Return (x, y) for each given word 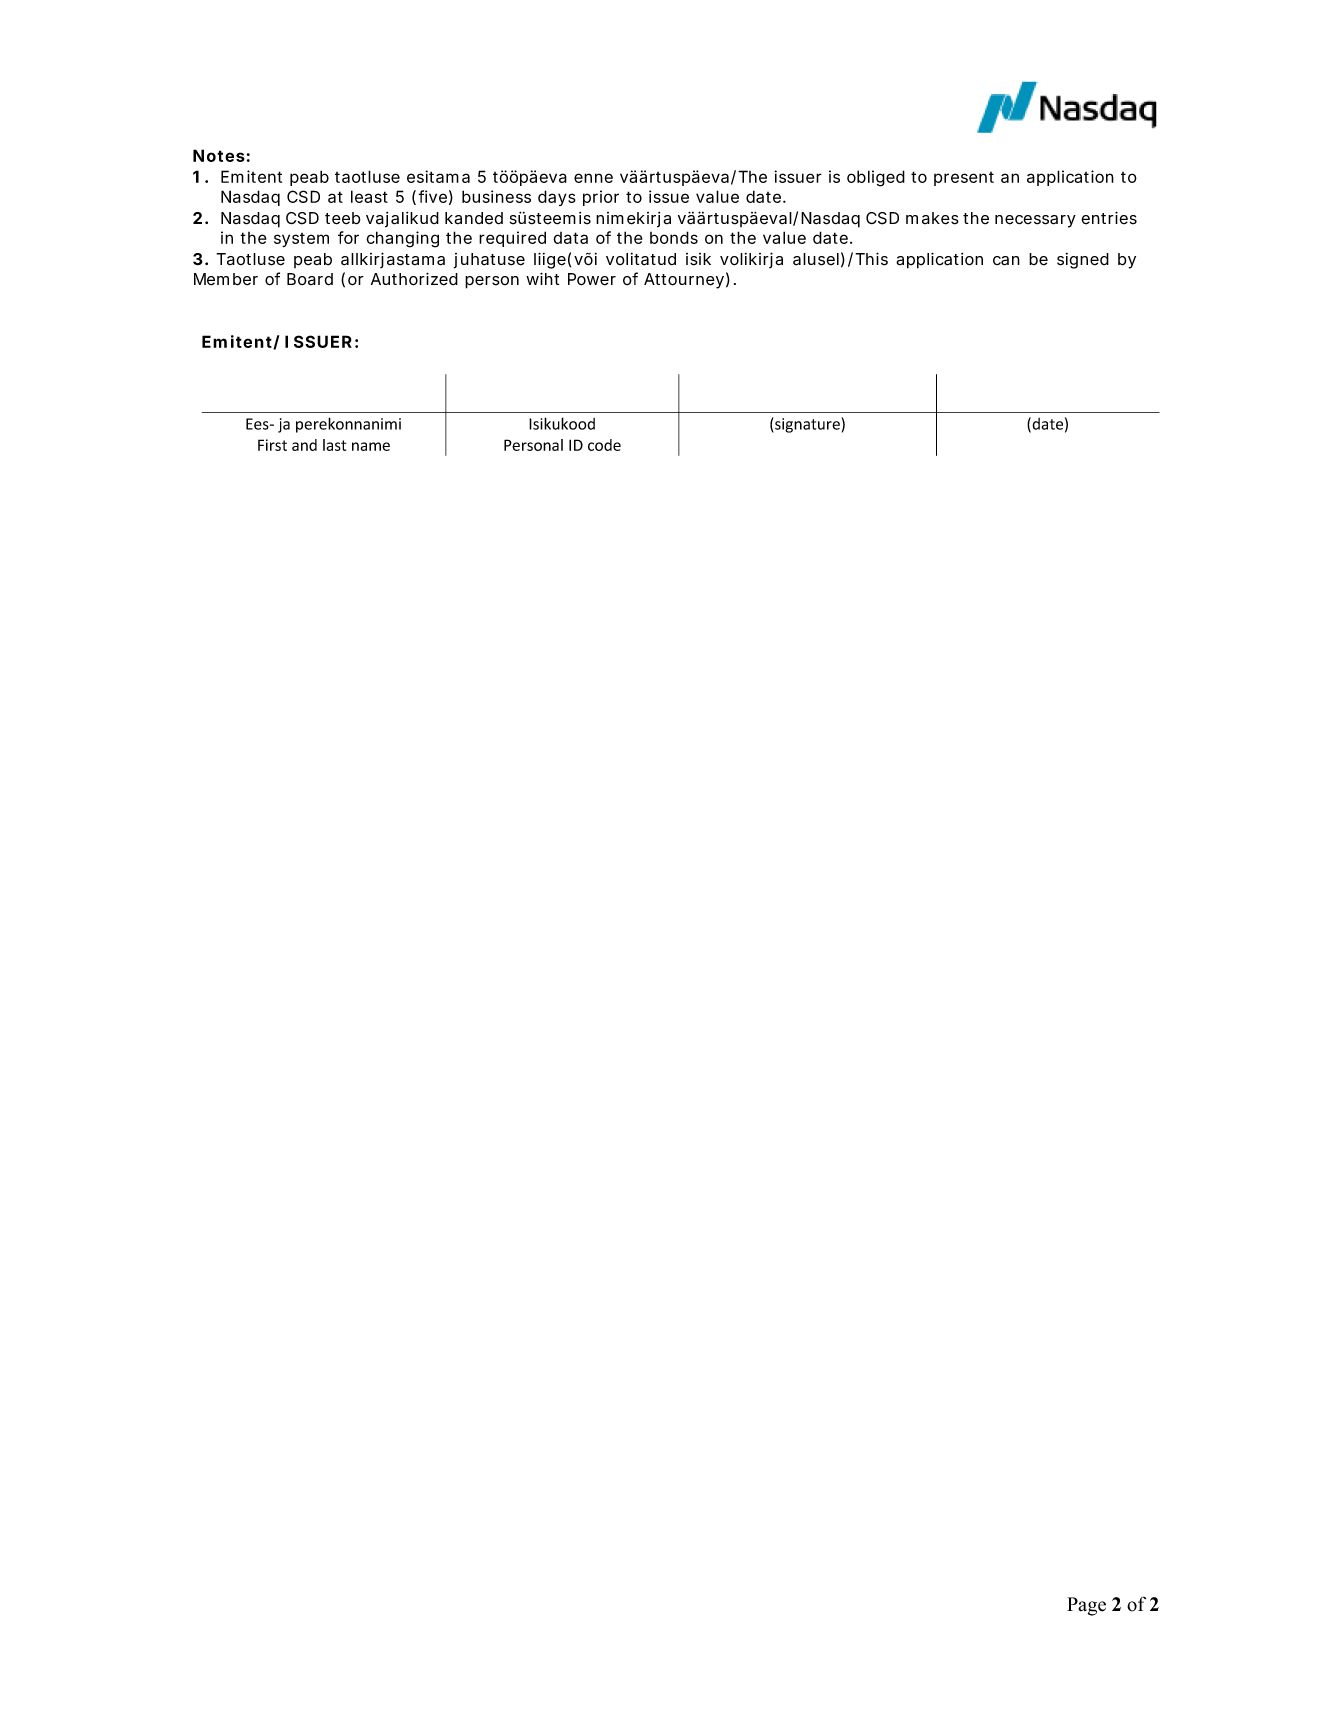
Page (1086, 1606)
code (604, 445)
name (371, 446)
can (1006, 261)
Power (592, 279)
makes (932, 218)
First (272, 445)
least (369, 196)
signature (807, 425)
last (334, 445)
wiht (542, 278)
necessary (1035, 221)
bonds (674, 237)
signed (1083, 261)
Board (310, 279)
